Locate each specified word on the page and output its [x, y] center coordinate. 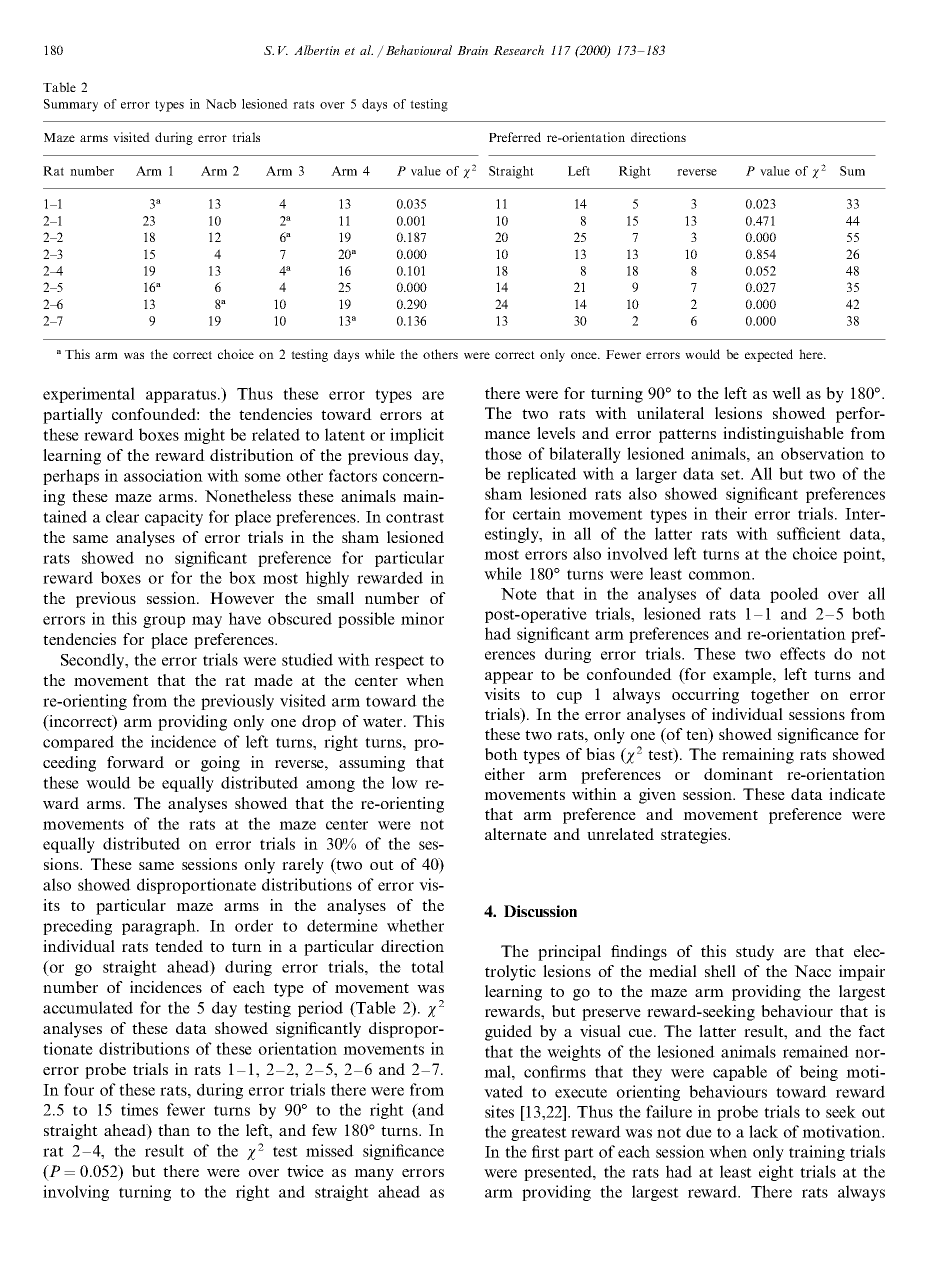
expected [769, 355]
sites [499, 1111]
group [164, 622]
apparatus [182, 396]
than [174, 1130]
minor [422, 618]
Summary [71, 105]
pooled [794, 595]
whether [415, 925]
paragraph [160, 927]
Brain [472, 50]
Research [518, 50]
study [755, 953]
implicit [417, 436]
